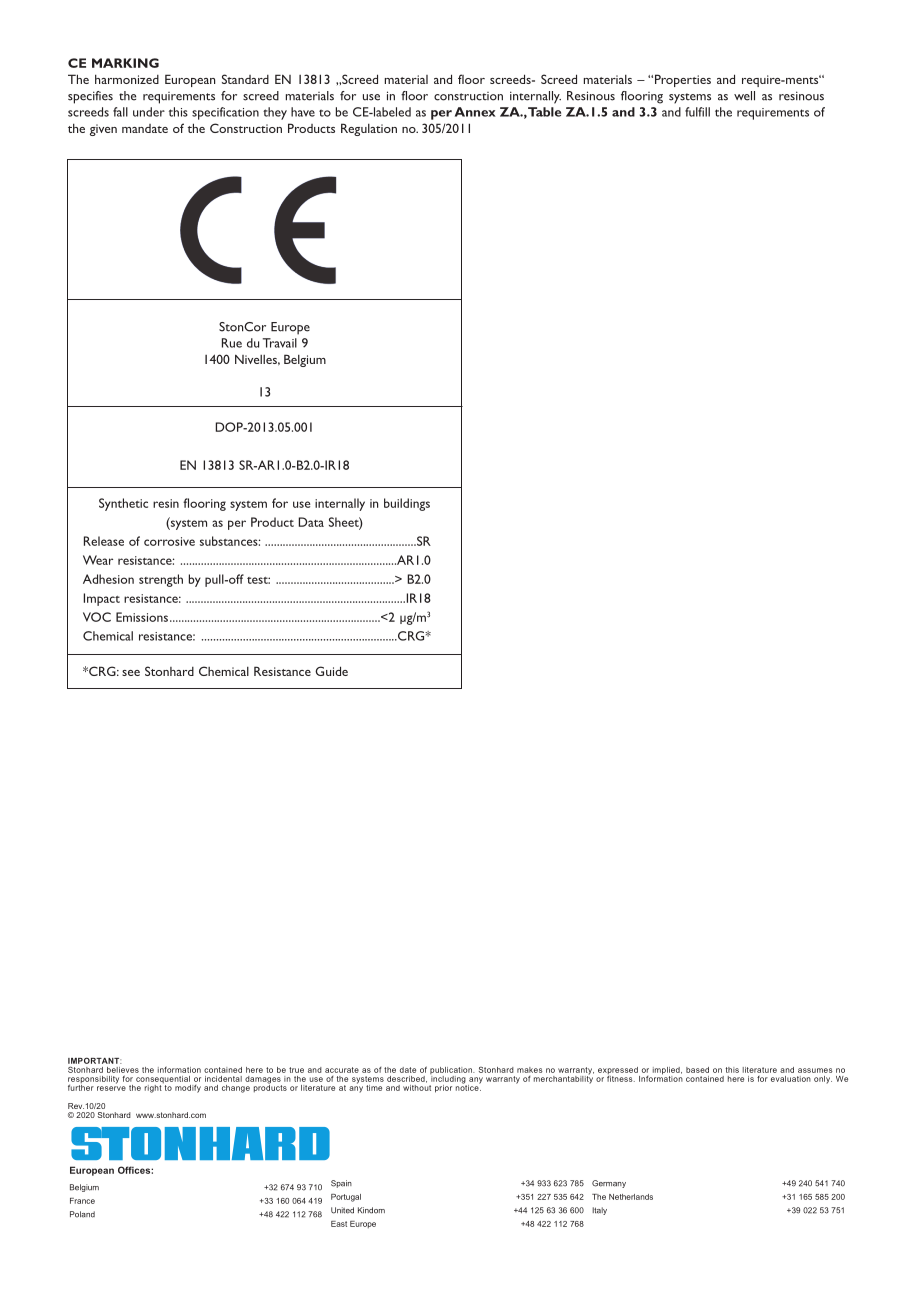 The height and width of the page is (1296, 924). Describe the element at coordinates (371, 1210) in the page. I see `Kindom` at that location.
